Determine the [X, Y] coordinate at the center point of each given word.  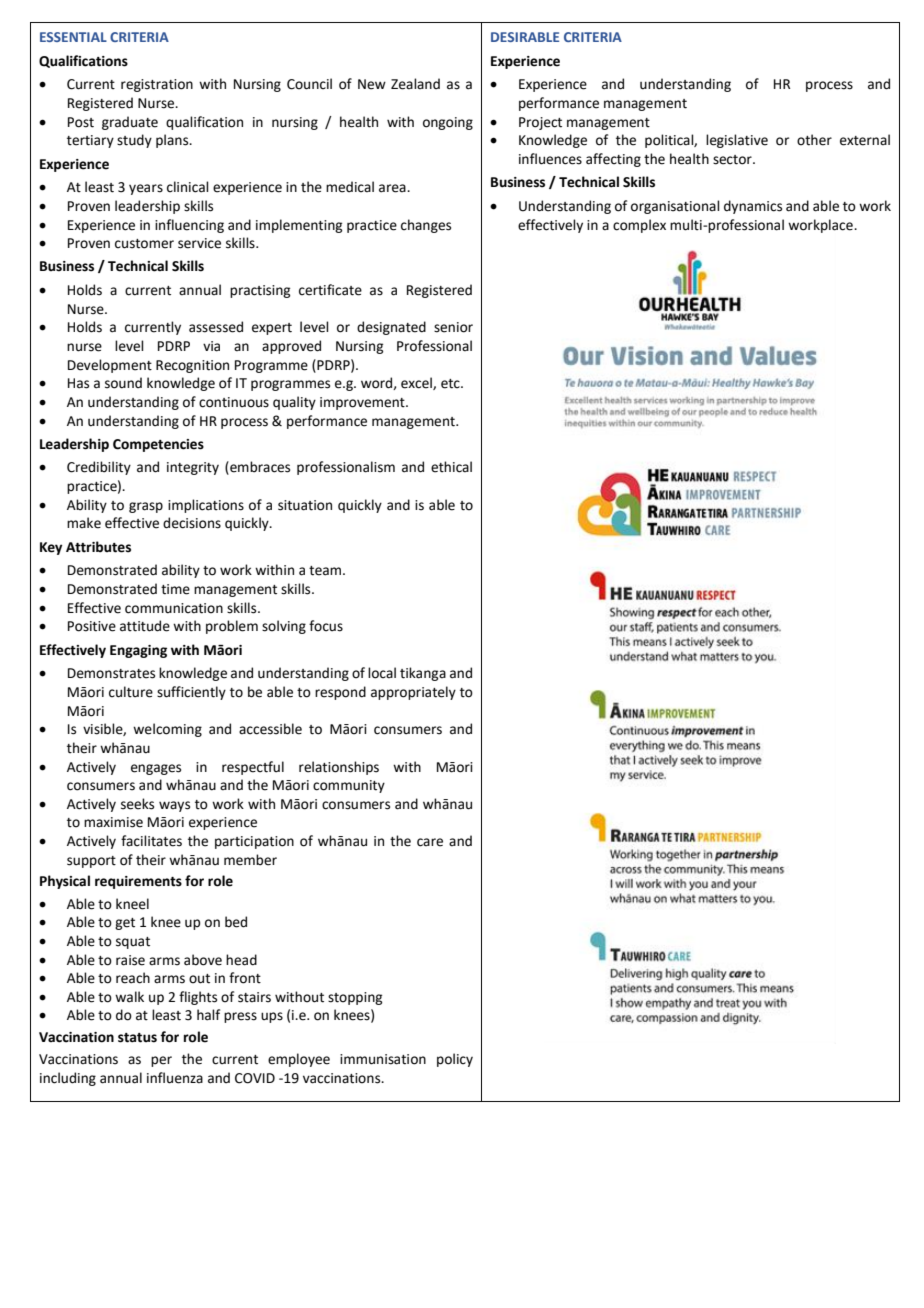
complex [639, 226]
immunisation [383, 1059]
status [137, 1038]
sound [123, 383]
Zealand [415, 84]
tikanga [423, 674]
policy [455, 1060]
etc [451, 384]
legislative [737, 141]
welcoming [167, 730]
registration [157, 85]
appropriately [413, 693]
